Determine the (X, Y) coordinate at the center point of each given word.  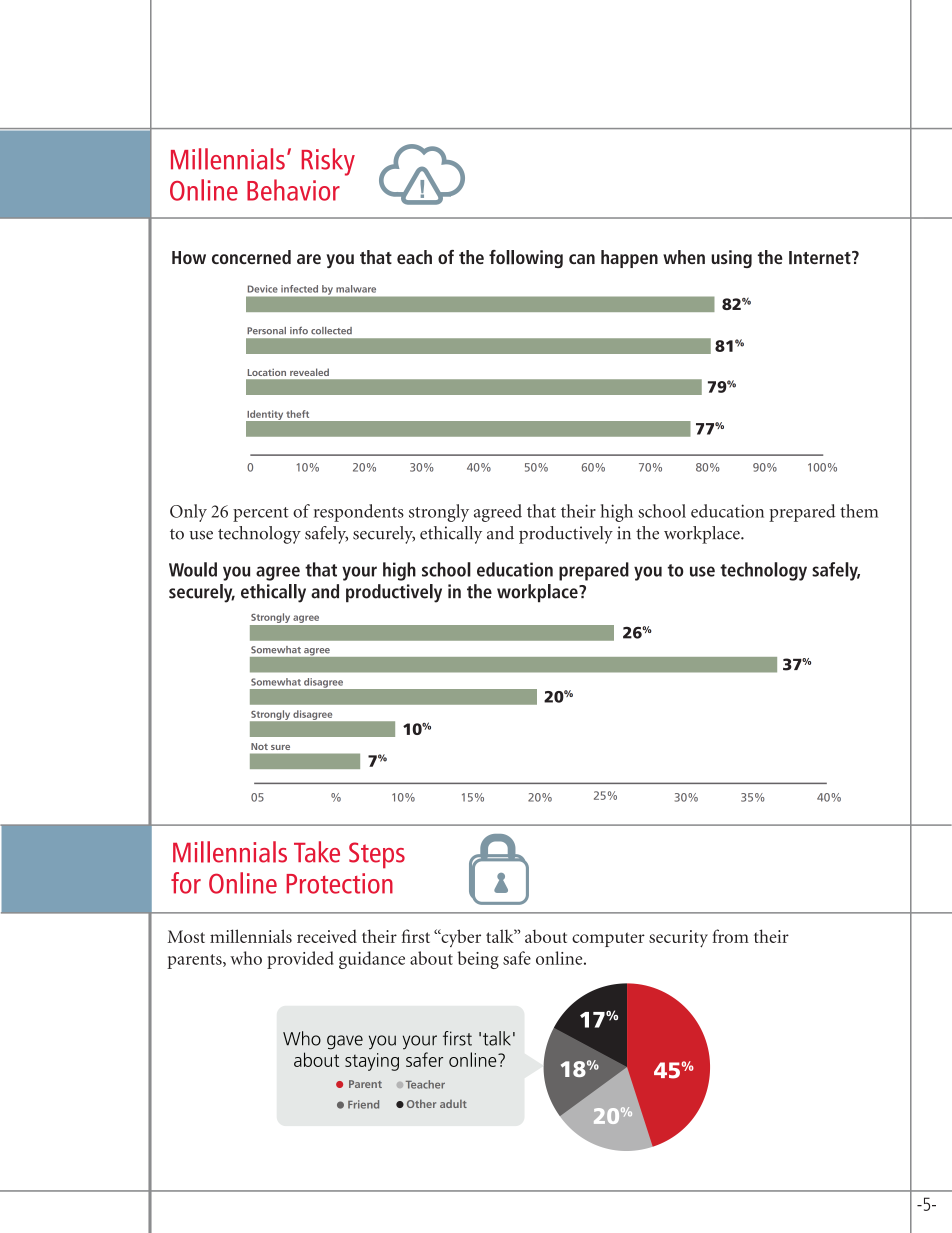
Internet (821, 258)
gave (345, 1042)
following (526, 259)
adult (453, 1104)
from (731, 936)
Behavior (293, 190)
